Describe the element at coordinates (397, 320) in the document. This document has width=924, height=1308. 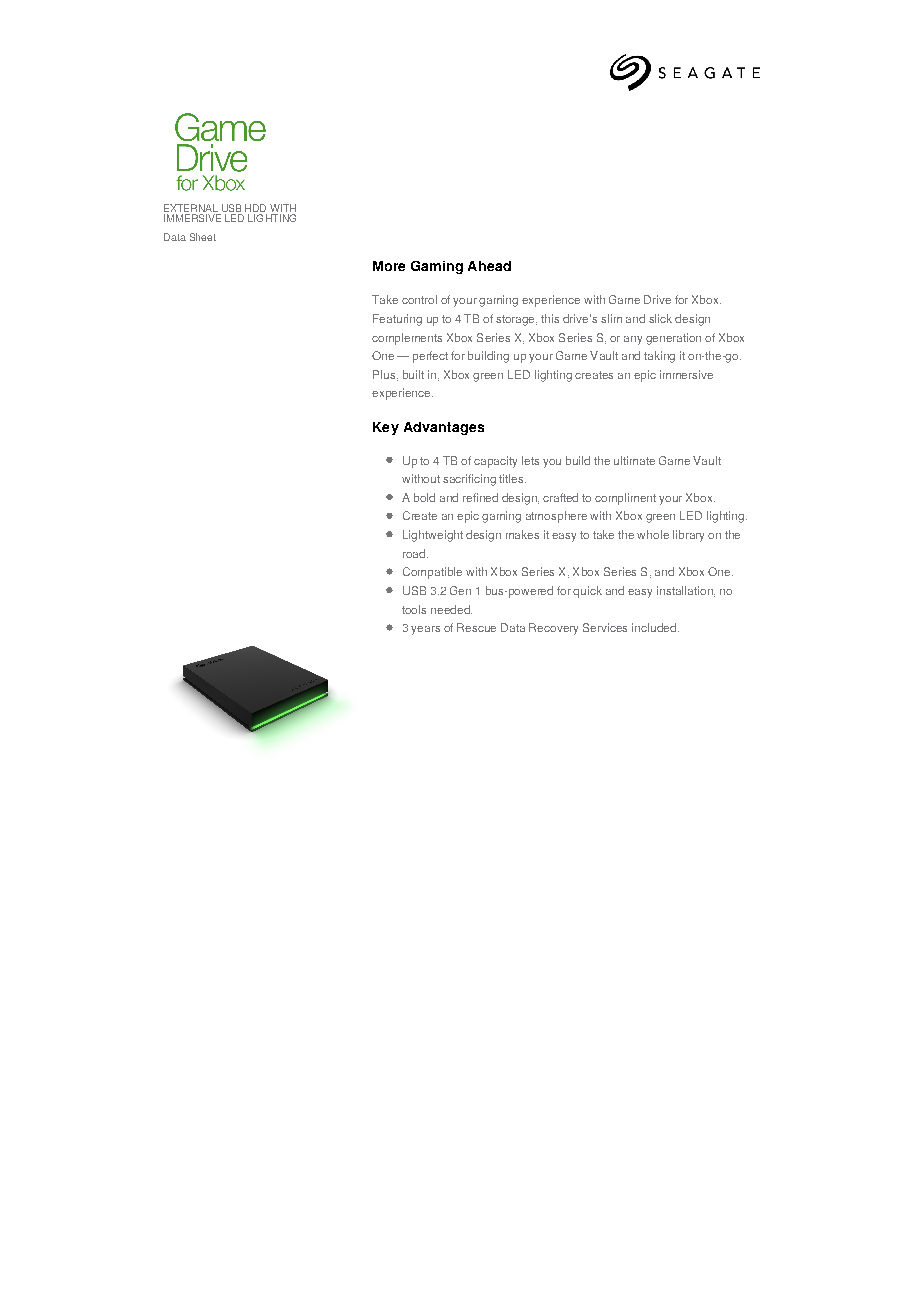
I see `Featuring` at that location.
